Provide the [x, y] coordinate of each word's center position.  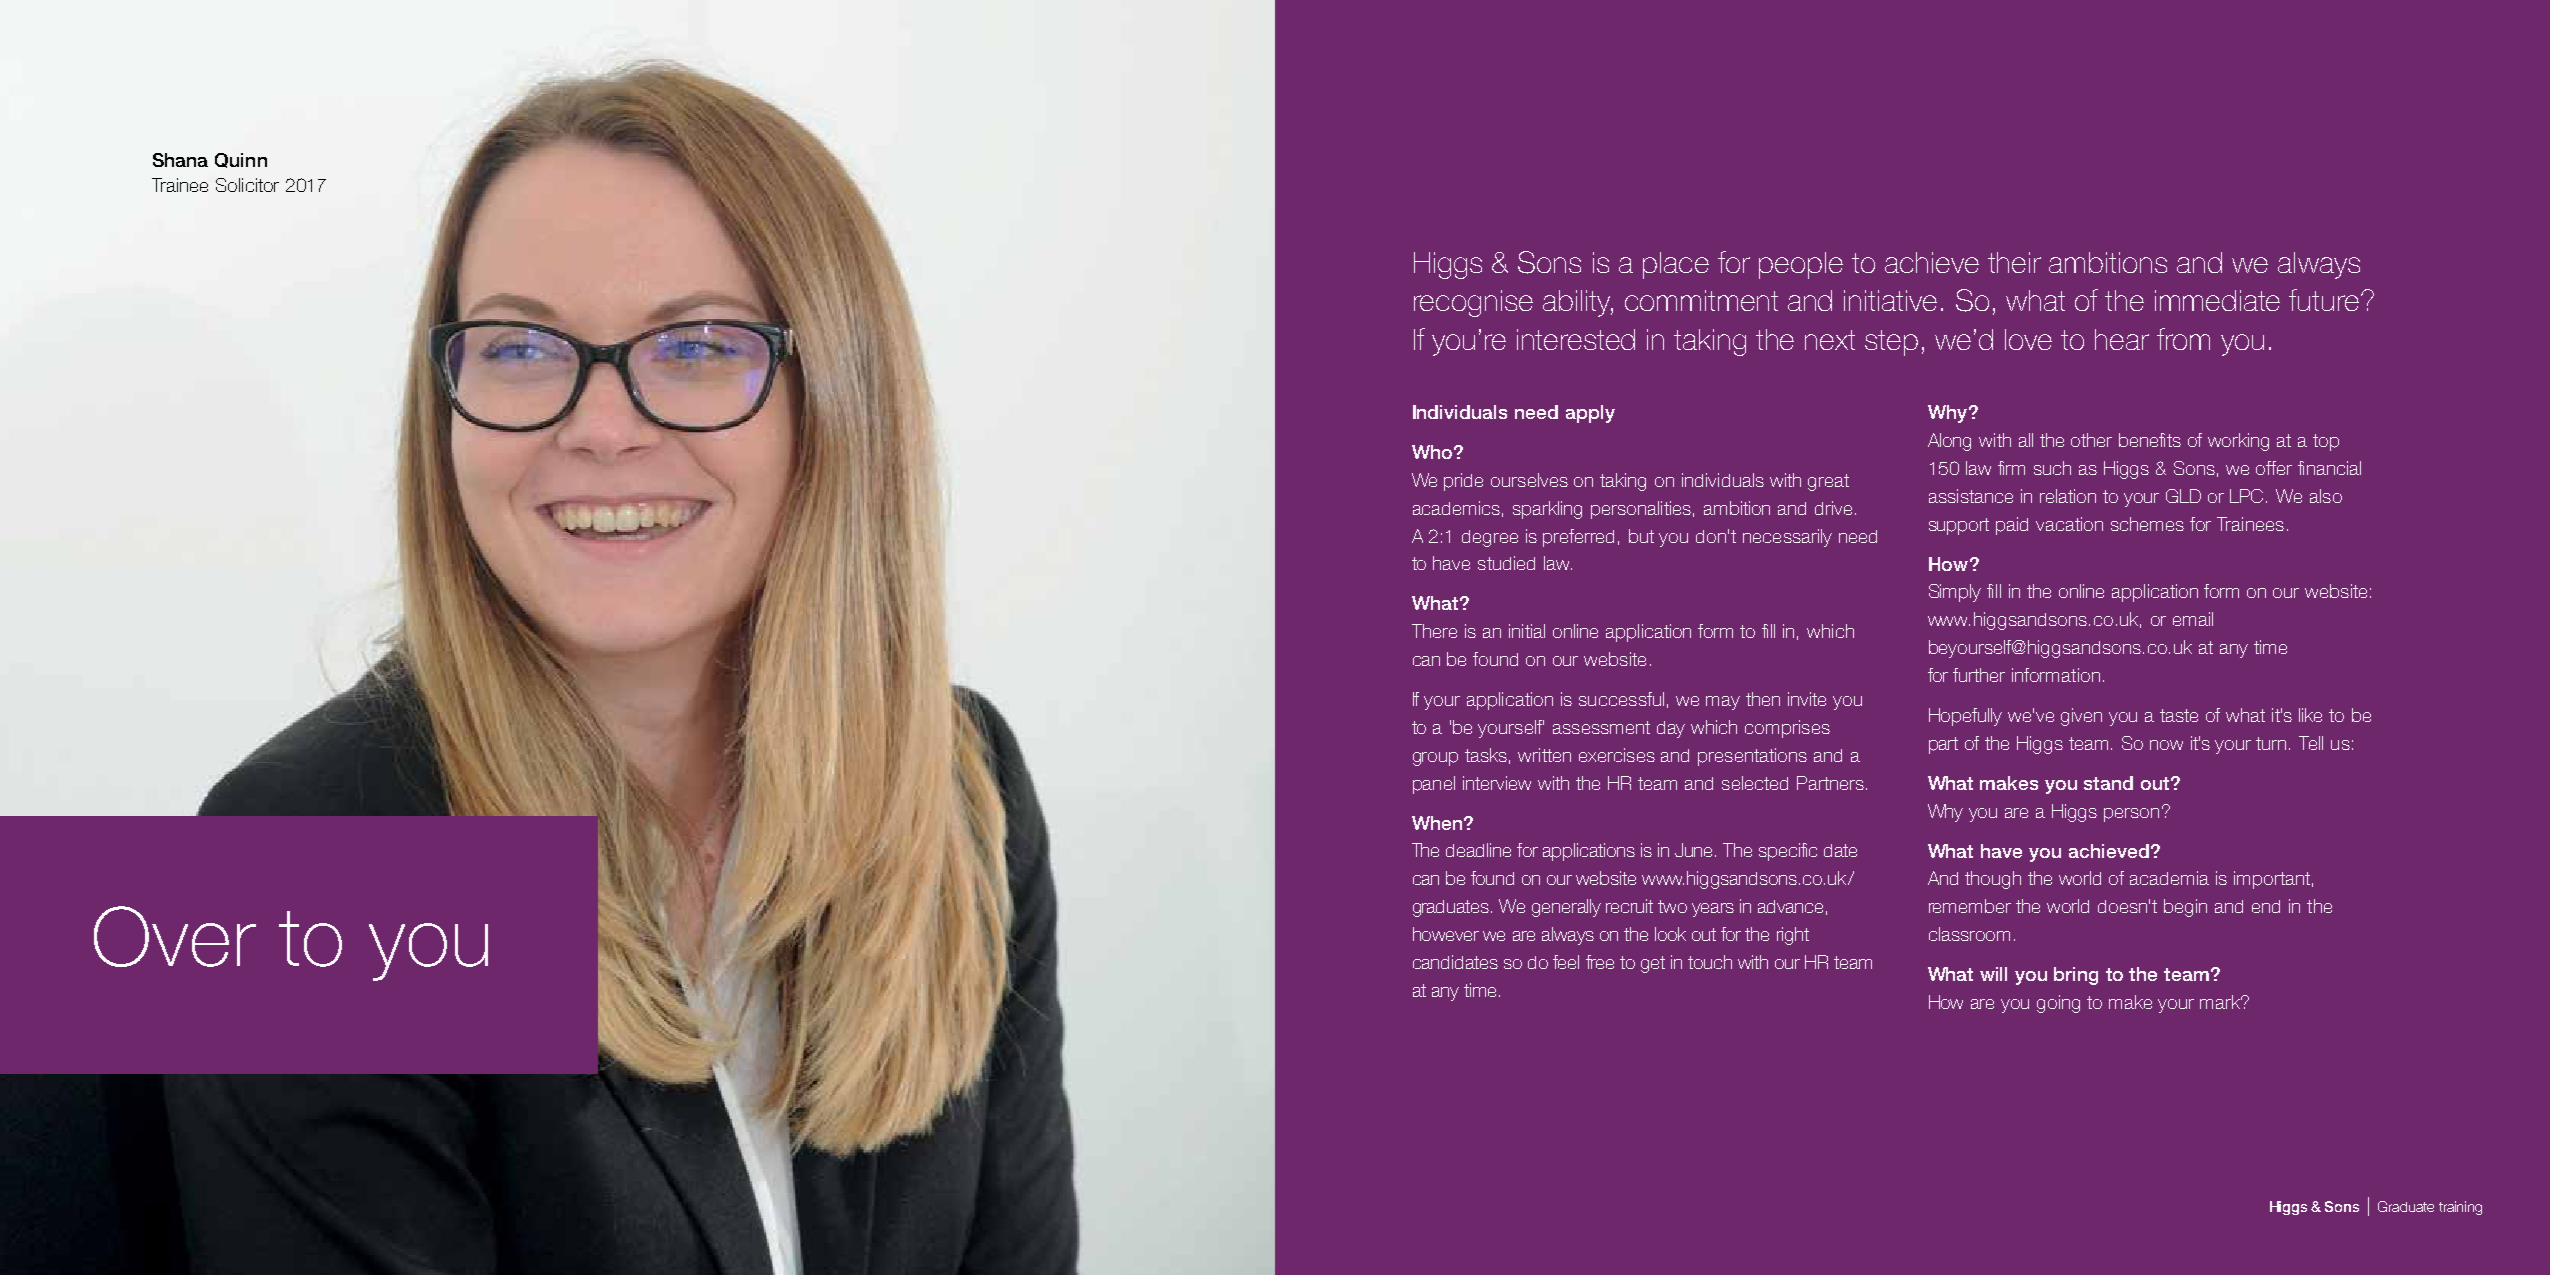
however [1446, 934]
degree [1490, 538]
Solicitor [247, 185]
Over [175, 936]
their [2014, 262]
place [1676, 265]
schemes [2147, 524]
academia [2169, 878]
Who [1432, 452]
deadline [1478, 850]
